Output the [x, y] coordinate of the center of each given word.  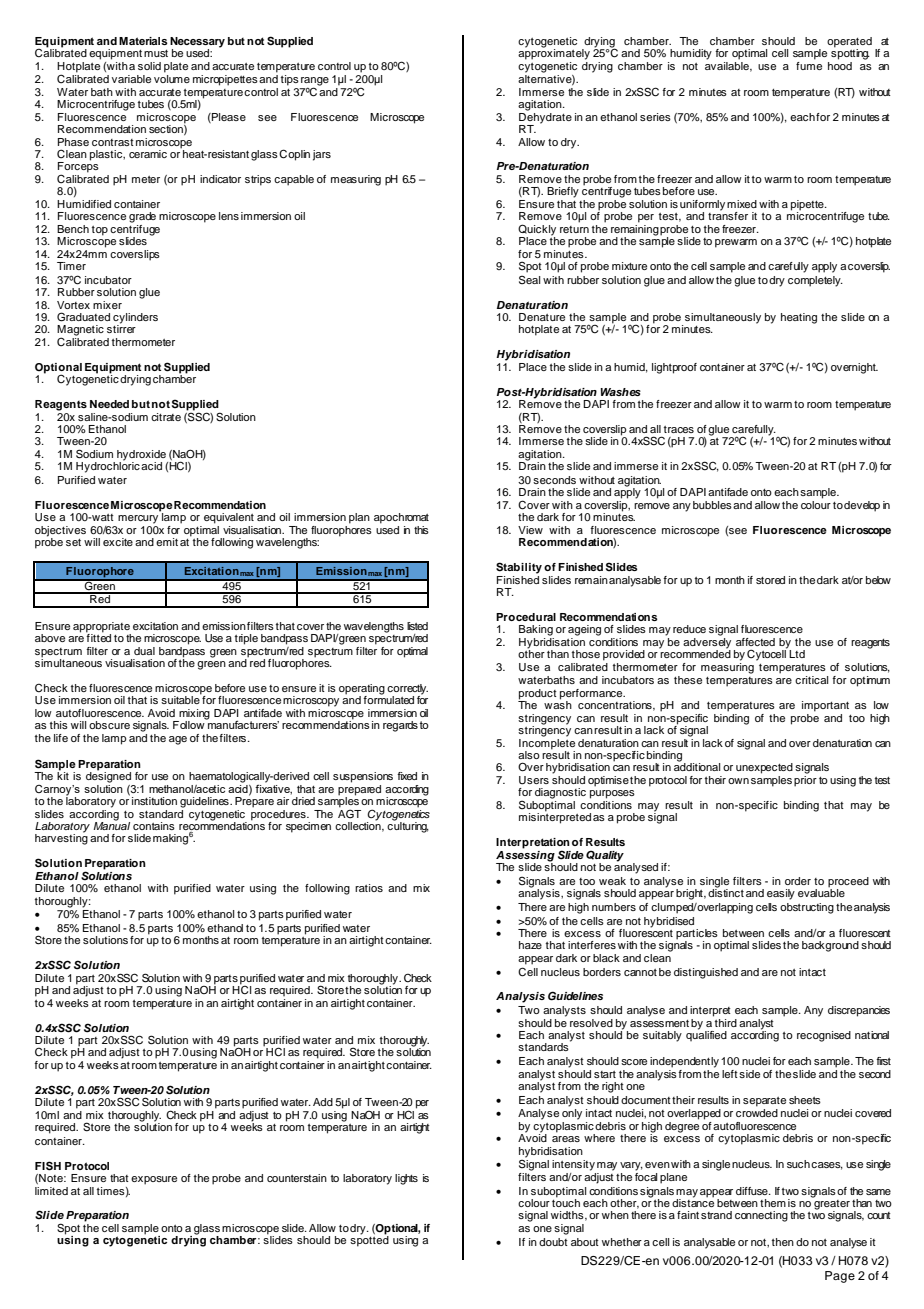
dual [144, 651]
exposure [154, 1180]
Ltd [797, 654]
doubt [553, 1242]
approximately [554, 53]
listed [417, 626]
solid [149, 66]
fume [809, 64]
